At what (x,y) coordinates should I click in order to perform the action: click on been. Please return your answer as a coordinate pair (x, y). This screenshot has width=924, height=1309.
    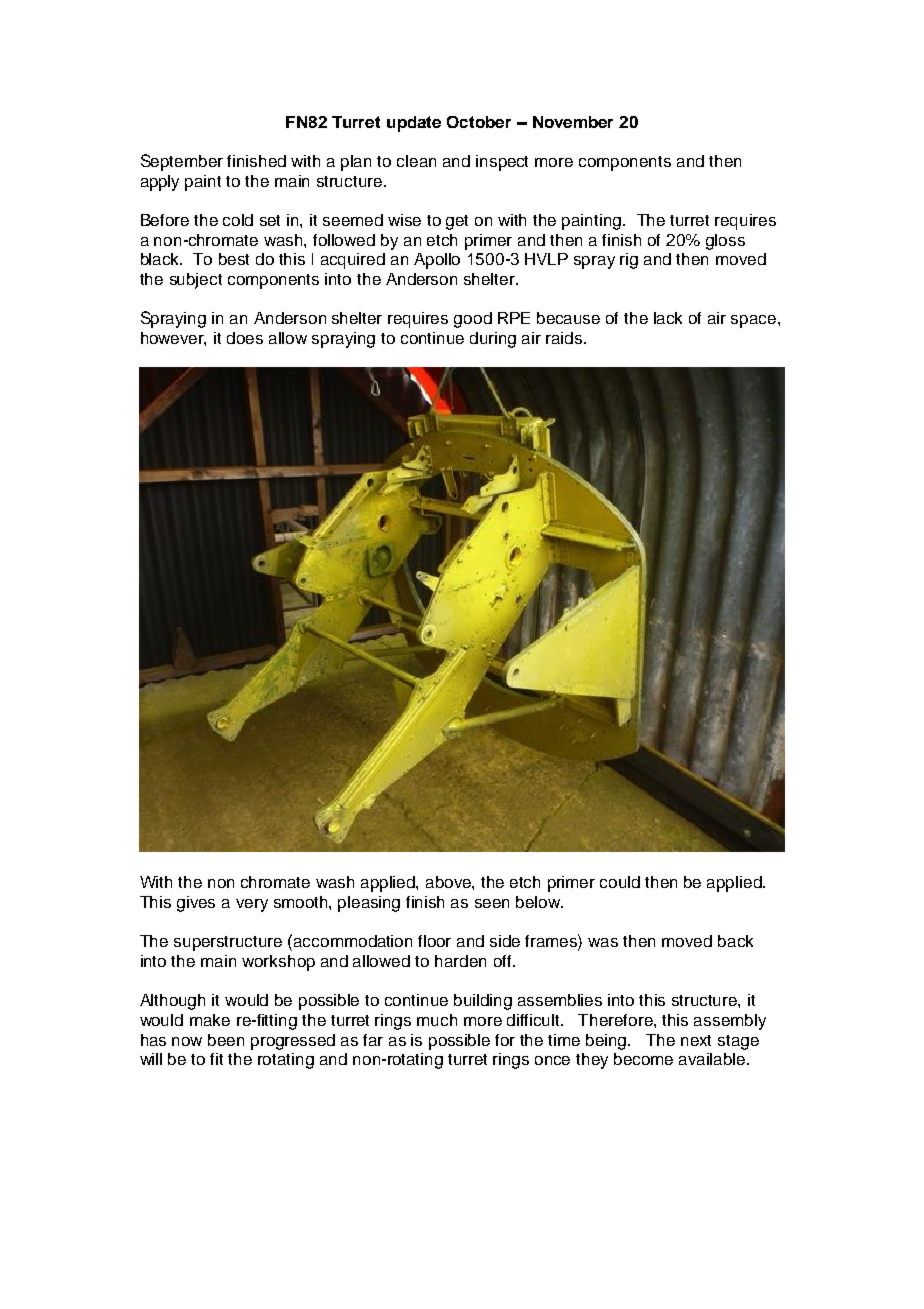
    Looking at the image, I should click on (226, 1040).
